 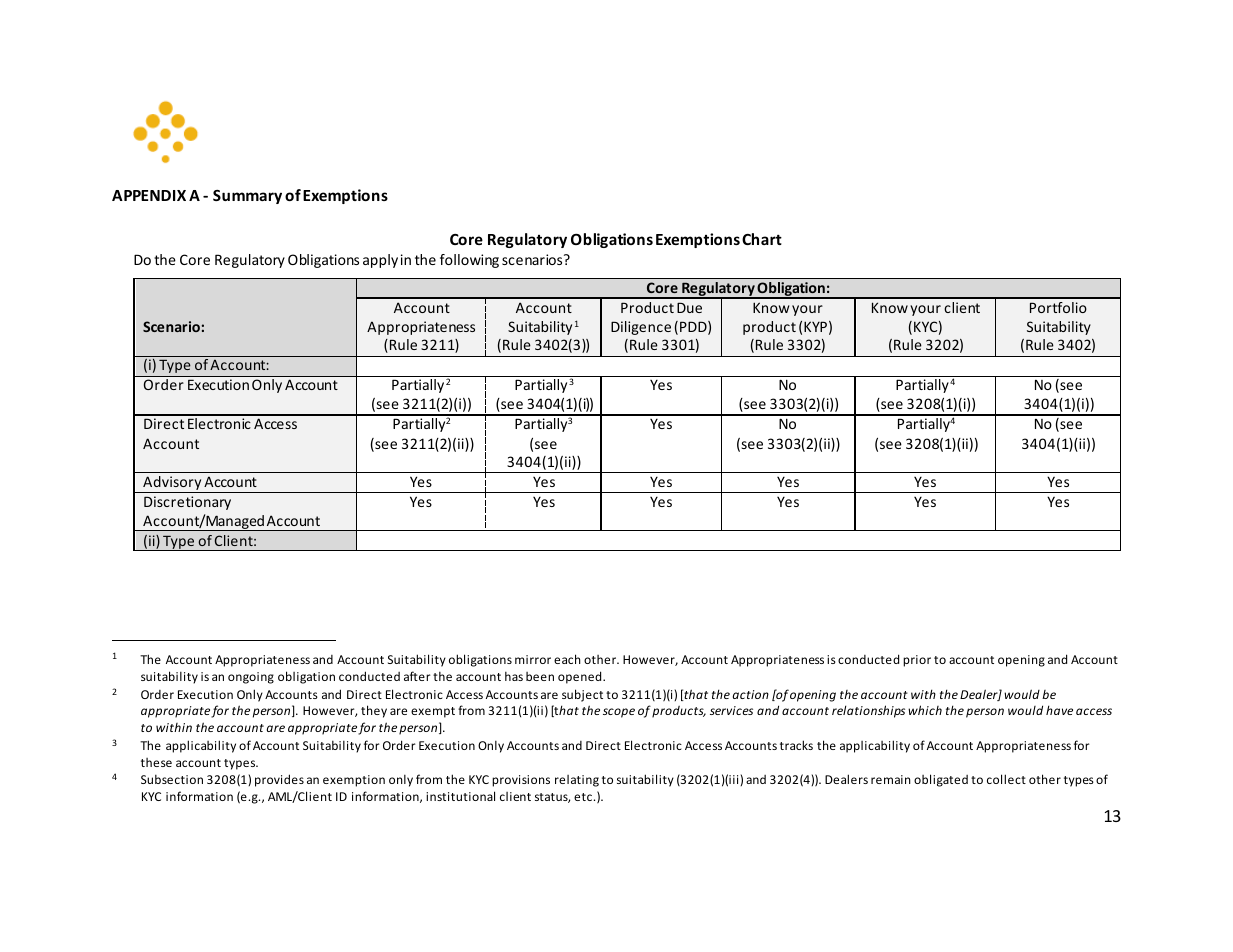 What do you see at coordinates (172, 484) in the page?
I see `Advisory` at bounding box center [172, 484].
